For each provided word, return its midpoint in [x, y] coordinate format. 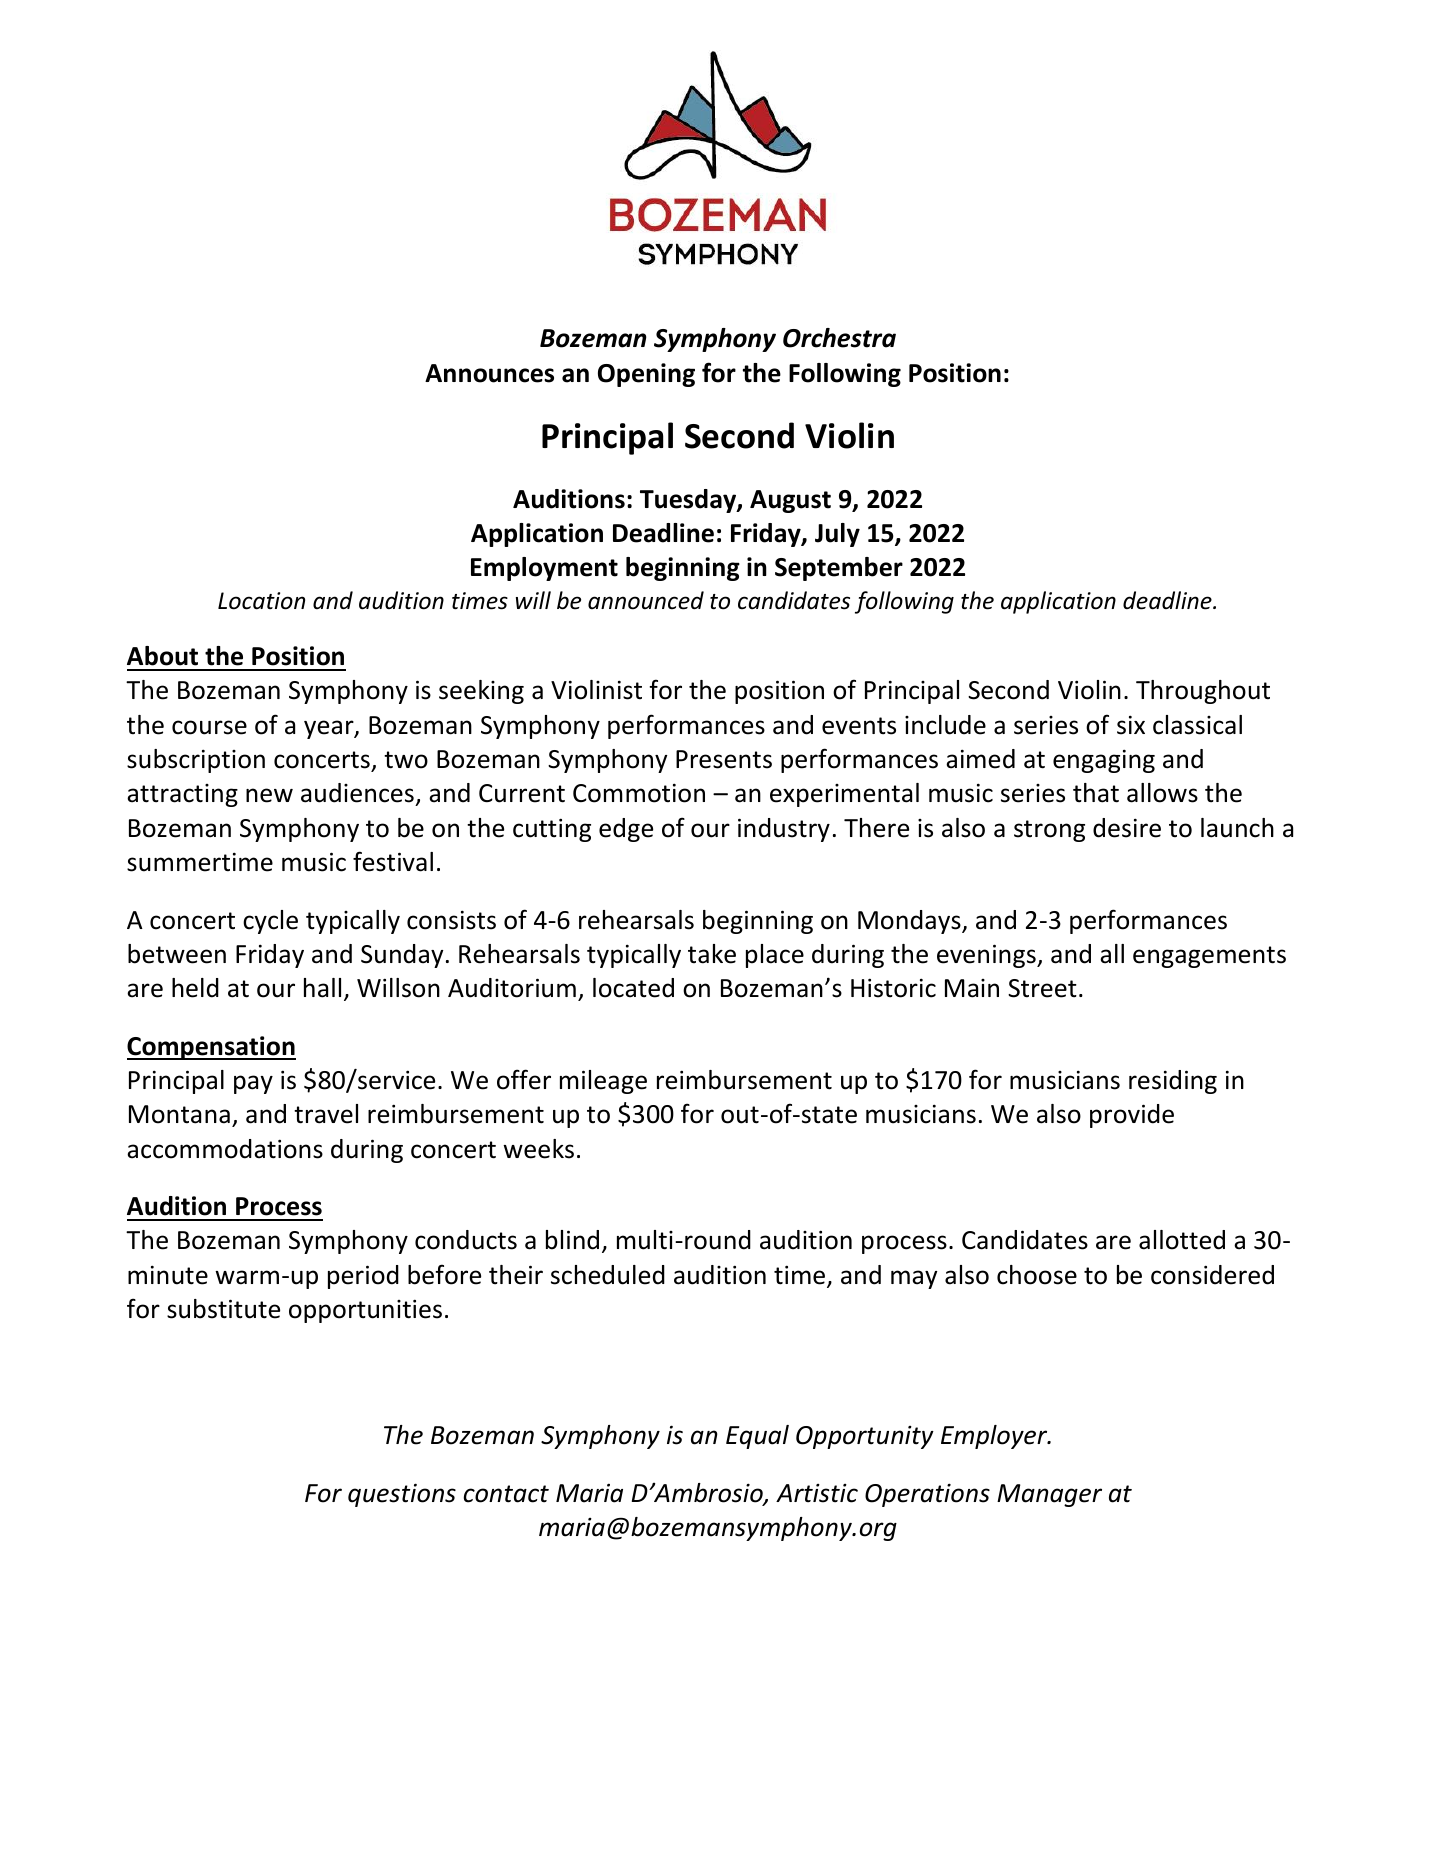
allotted [1182, 1240]
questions [402, 1495]
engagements [1209, 957]
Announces [489, 373]
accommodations [225, 1149]
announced [646, 600]
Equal [757, 1437]
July [837, 535]
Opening [646, 375]
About [162, 656]
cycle [270, 922]
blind [572, 1240]
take [712, 954]
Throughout [1203, 692]
